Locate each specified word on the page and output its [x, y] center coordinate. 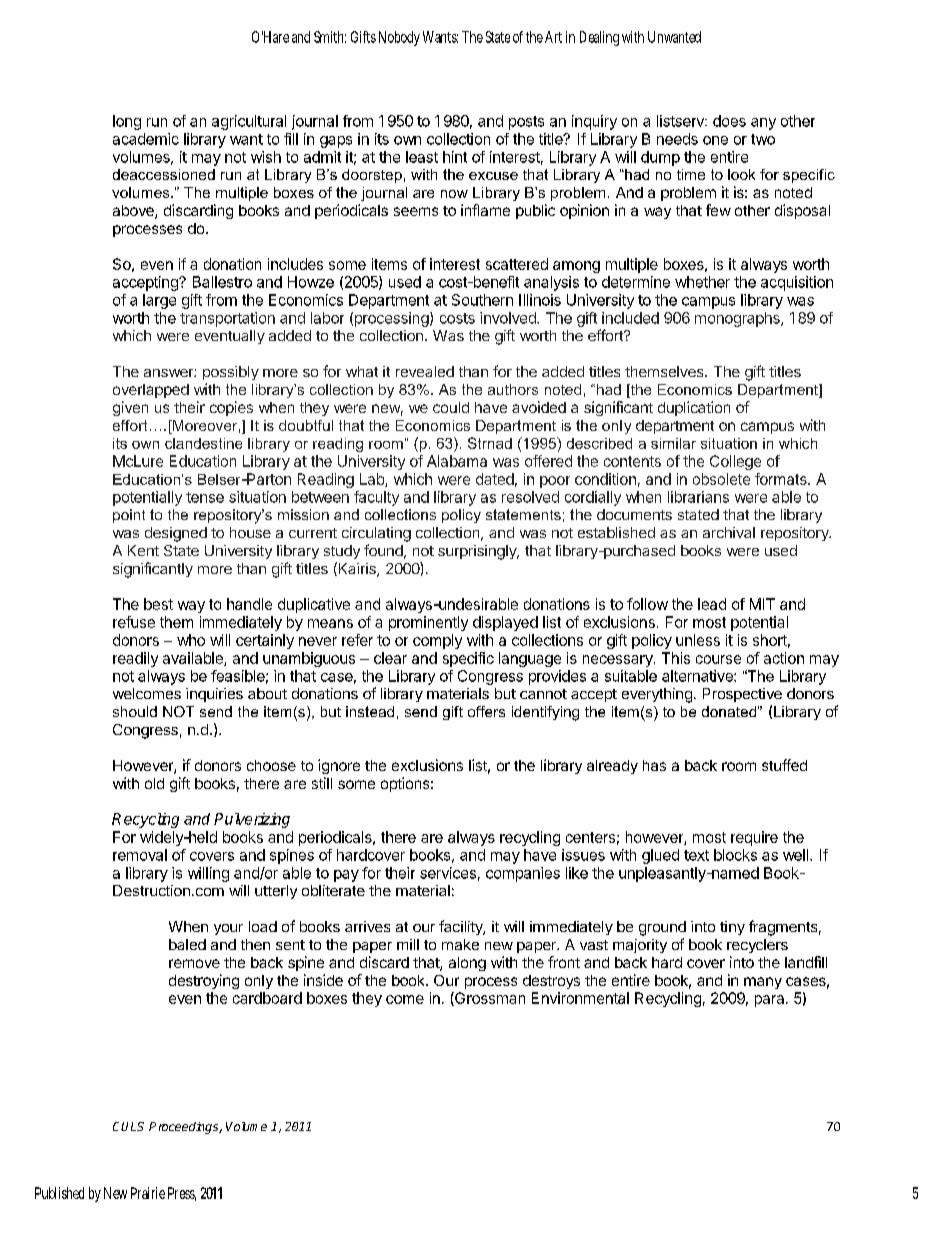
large [159, 301]
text [696, 855]
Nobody [399, 38]
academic [146, 139]
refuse [134, 622]
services [448, 873]
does [729, 121]
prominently [428, 623]
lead [712, 604]
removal [140, 855]
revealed [425, 371]
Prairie [148, 1193]
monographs [738, 319]
